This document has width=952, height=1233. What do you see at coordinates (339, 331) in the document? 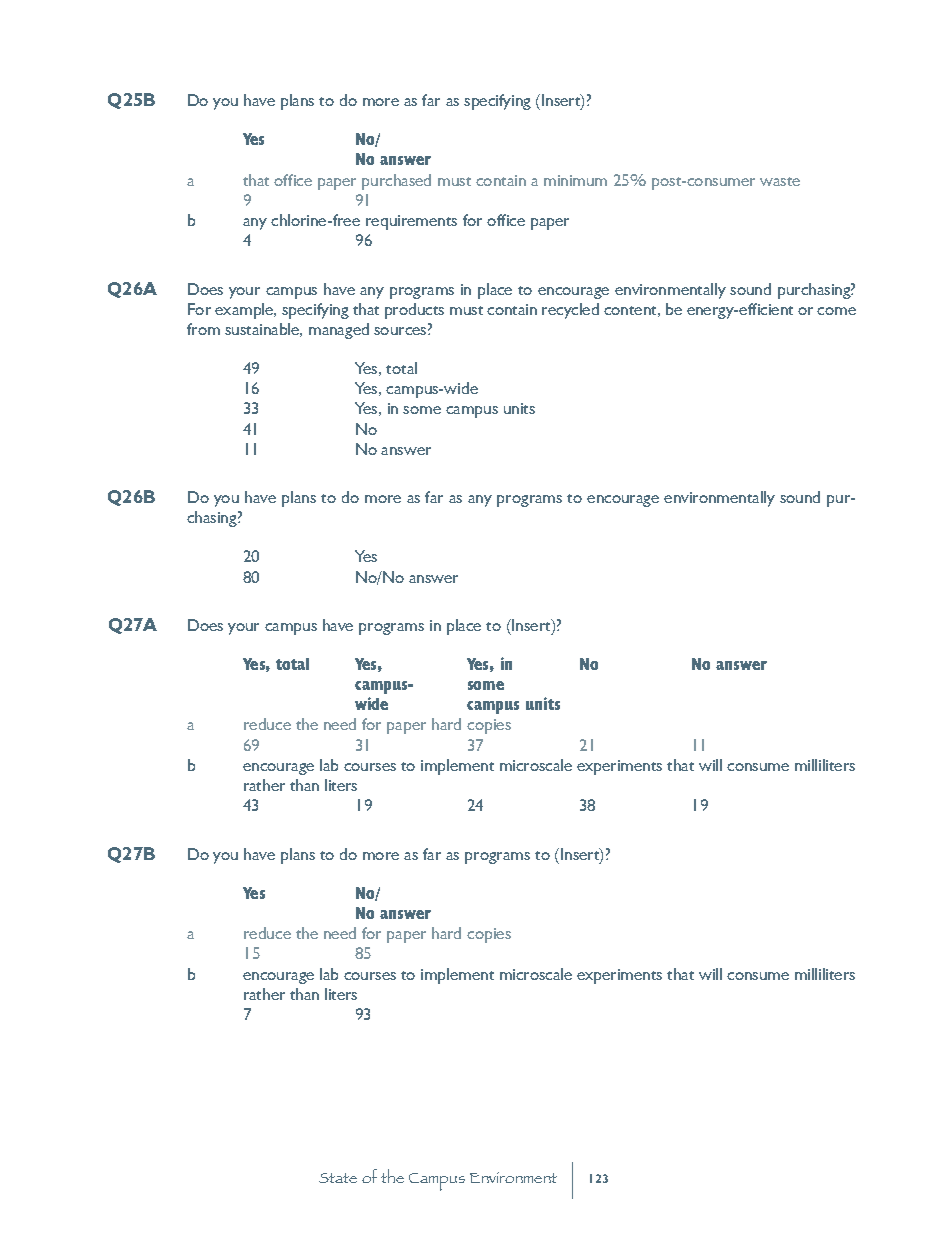
I see `managed` at bounding box center [339, 331].
